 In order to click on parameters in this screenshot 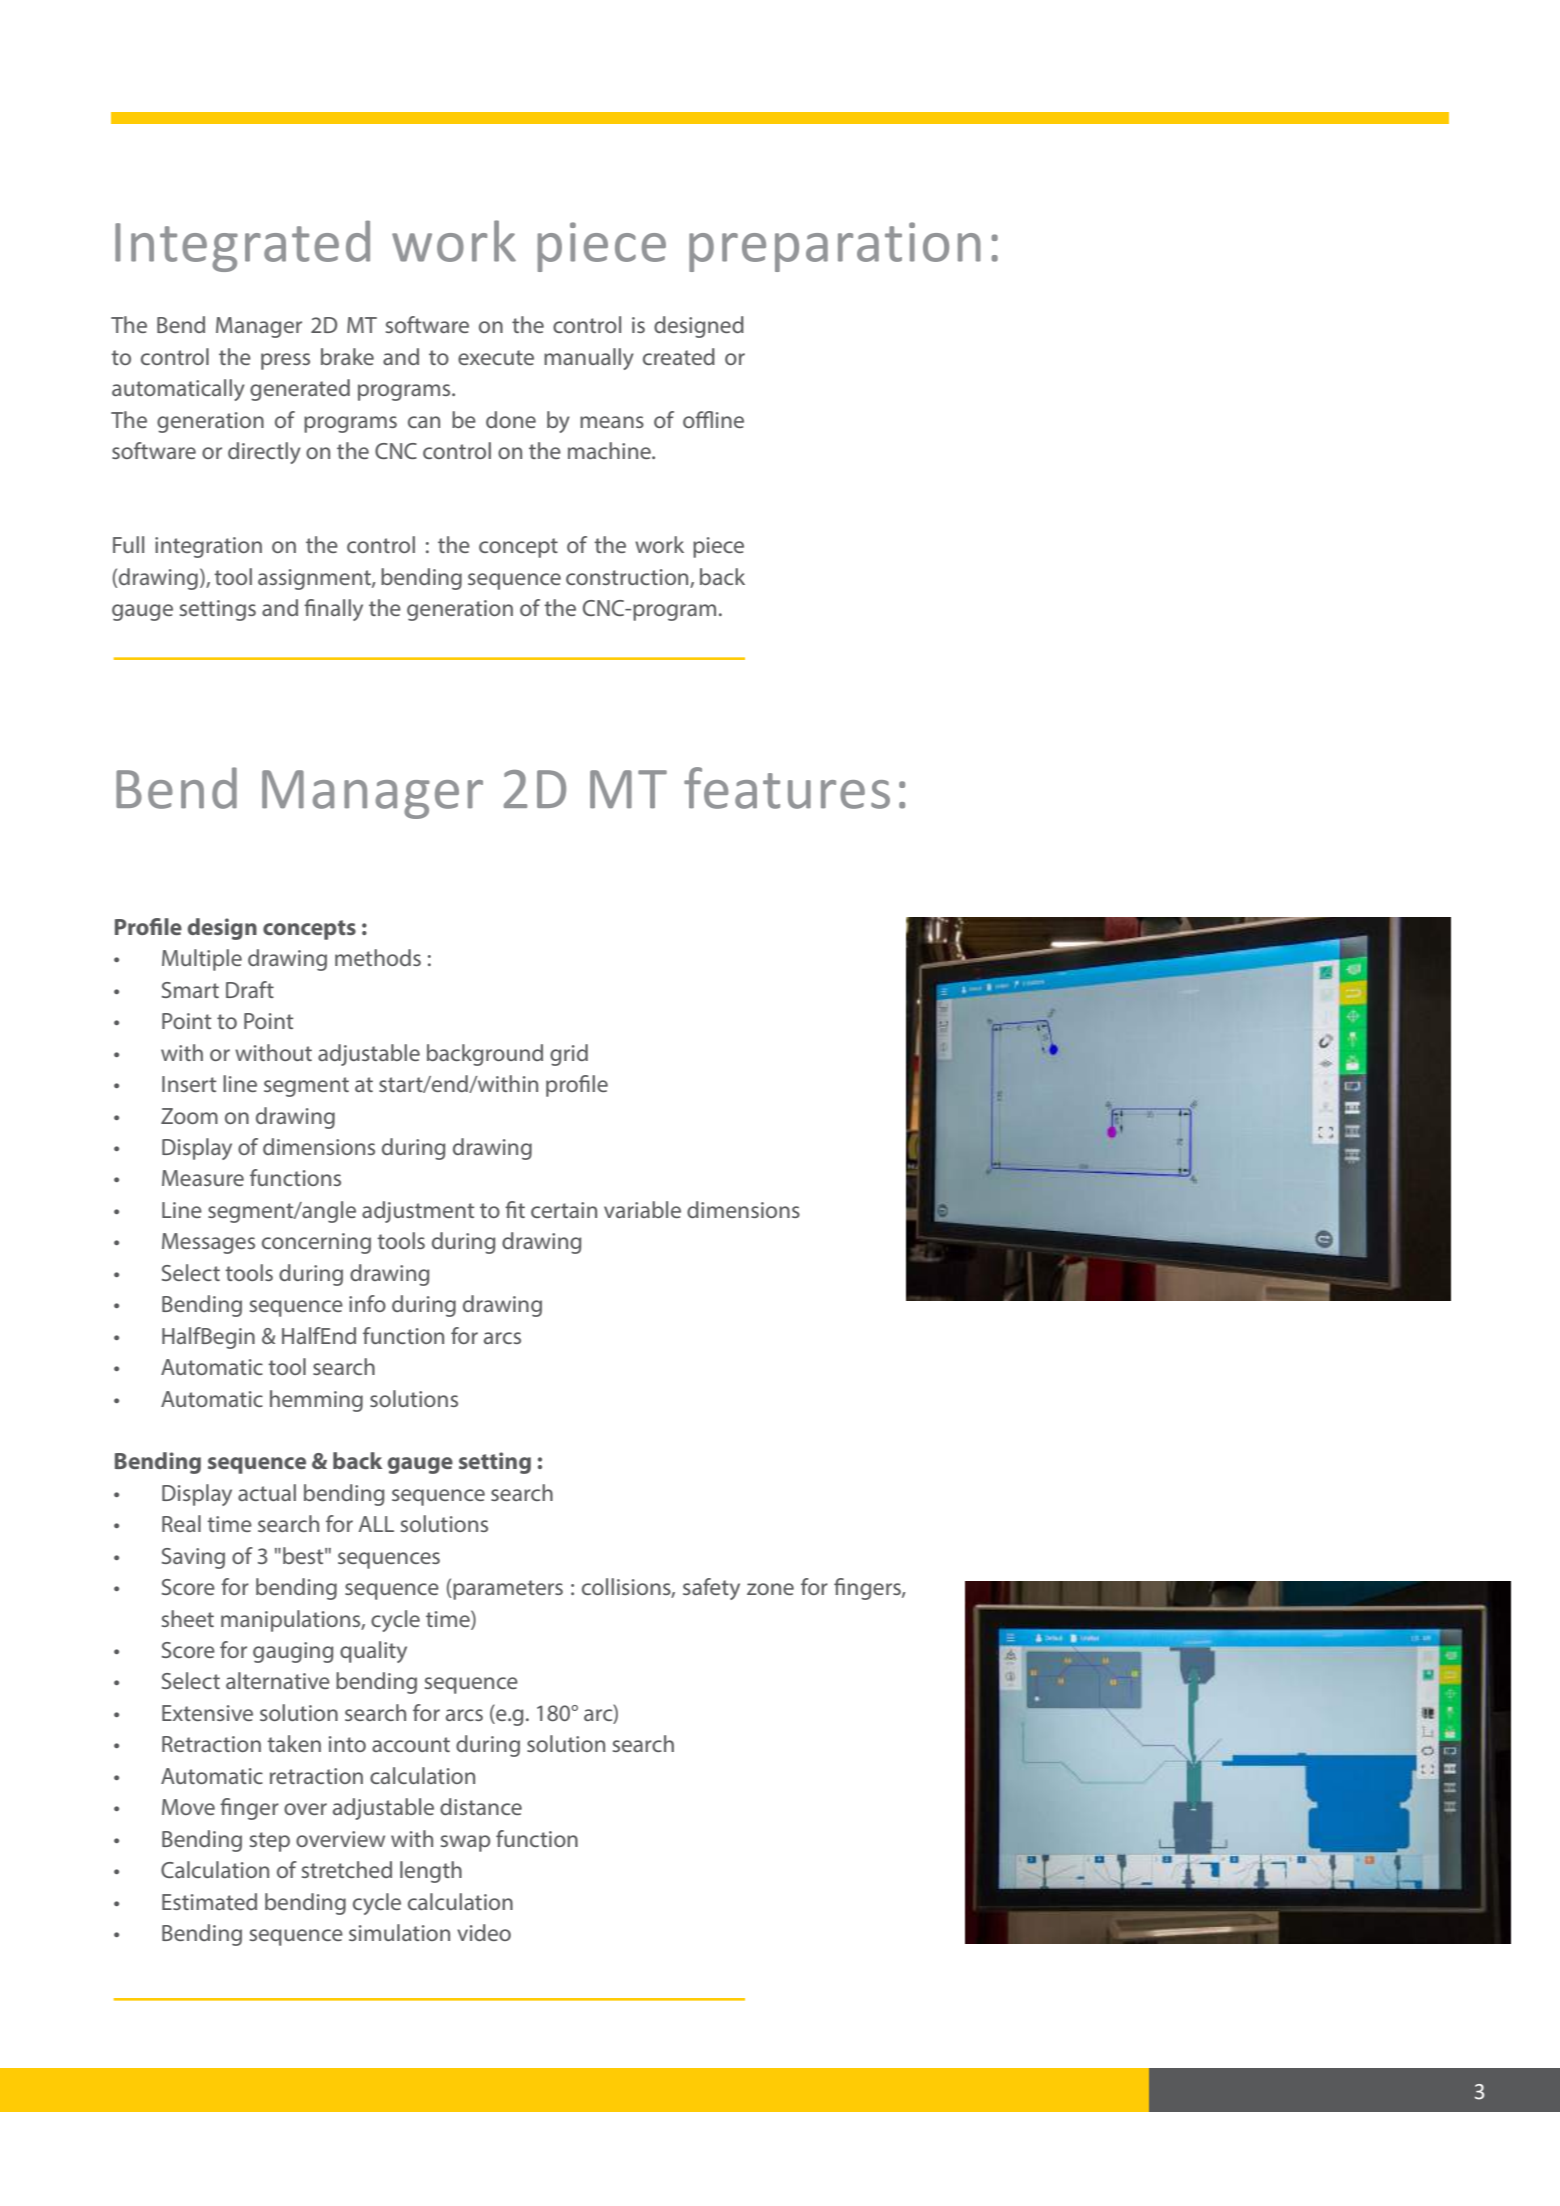, I will do `click(507, 1590)`.
